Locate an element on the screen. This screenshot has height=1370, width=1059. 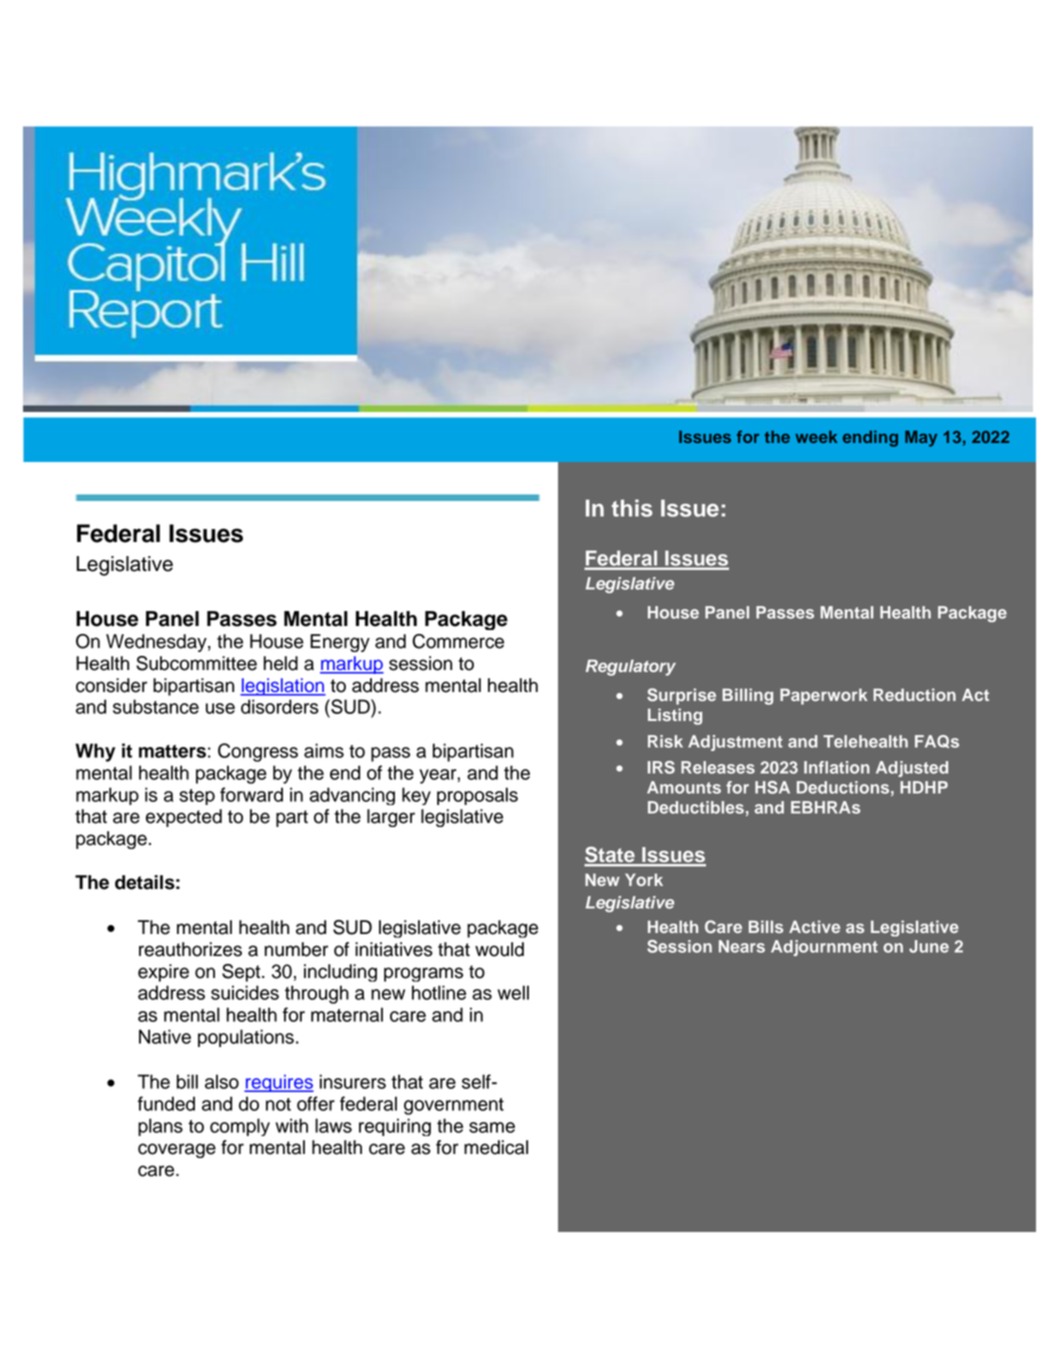
Active is located at coordinates (814, 926).
